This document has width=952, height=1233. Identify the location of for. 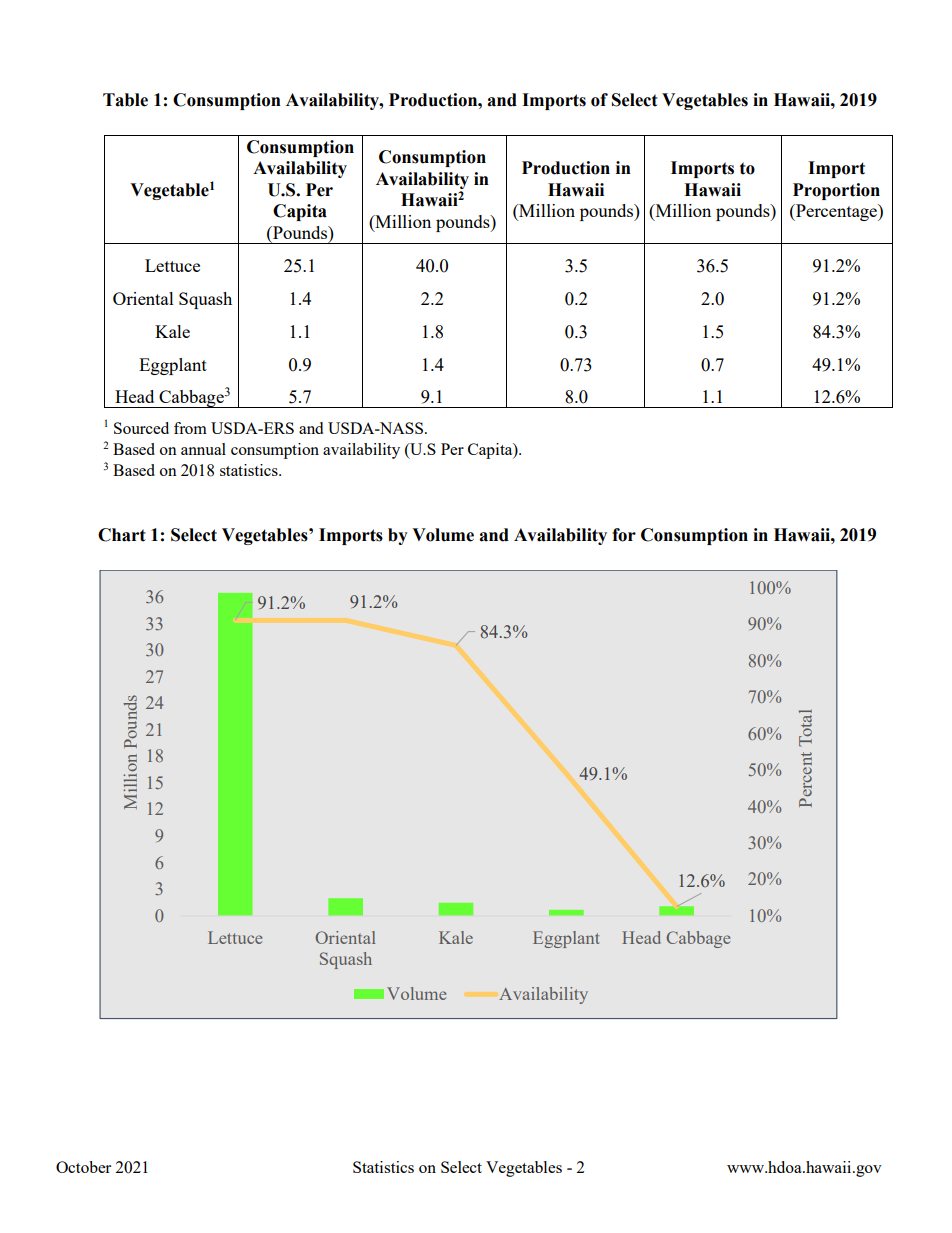
(624, 535).
